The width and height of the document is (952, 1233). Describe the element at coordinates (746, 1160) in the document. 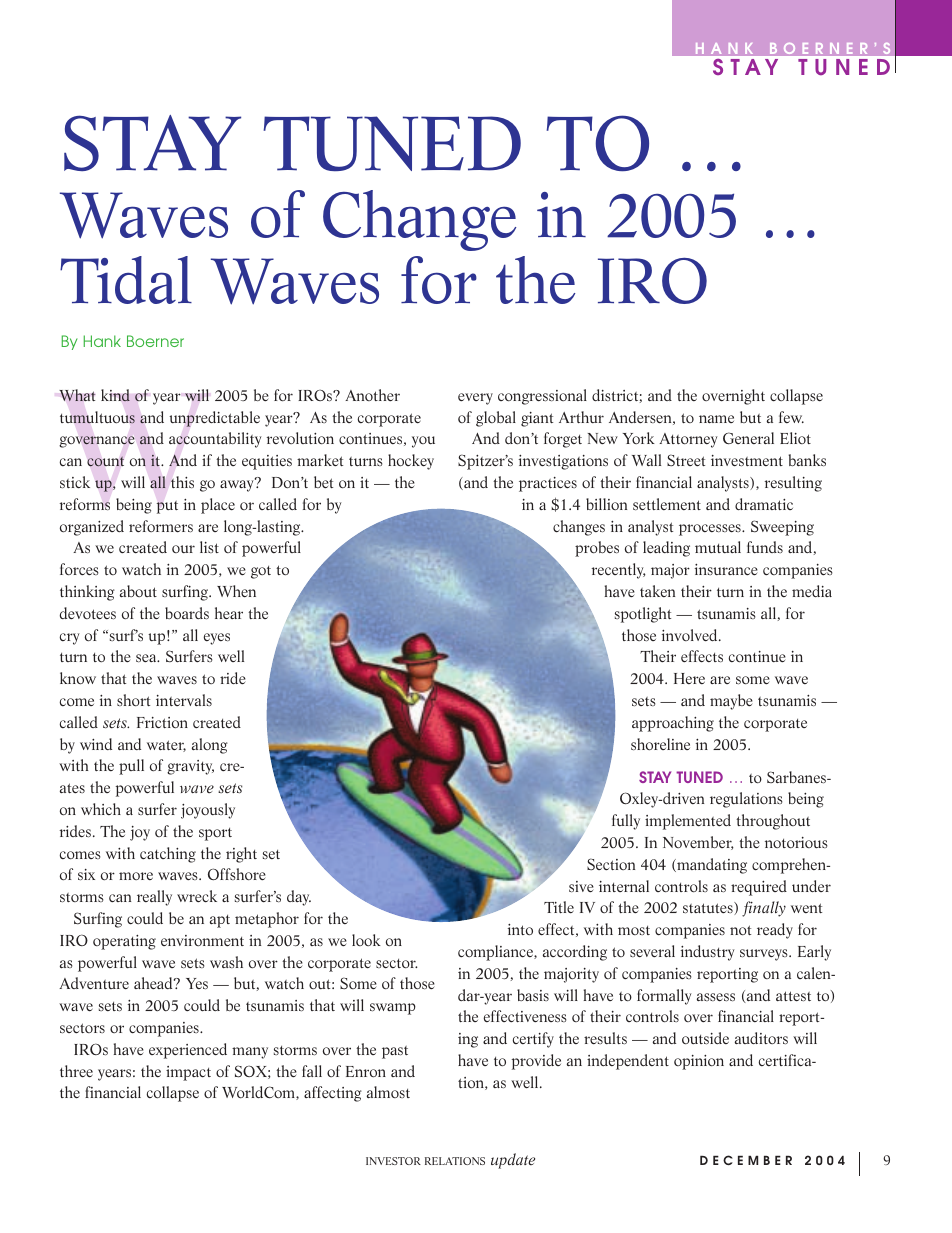

I see `DECEMBER` at that location.
